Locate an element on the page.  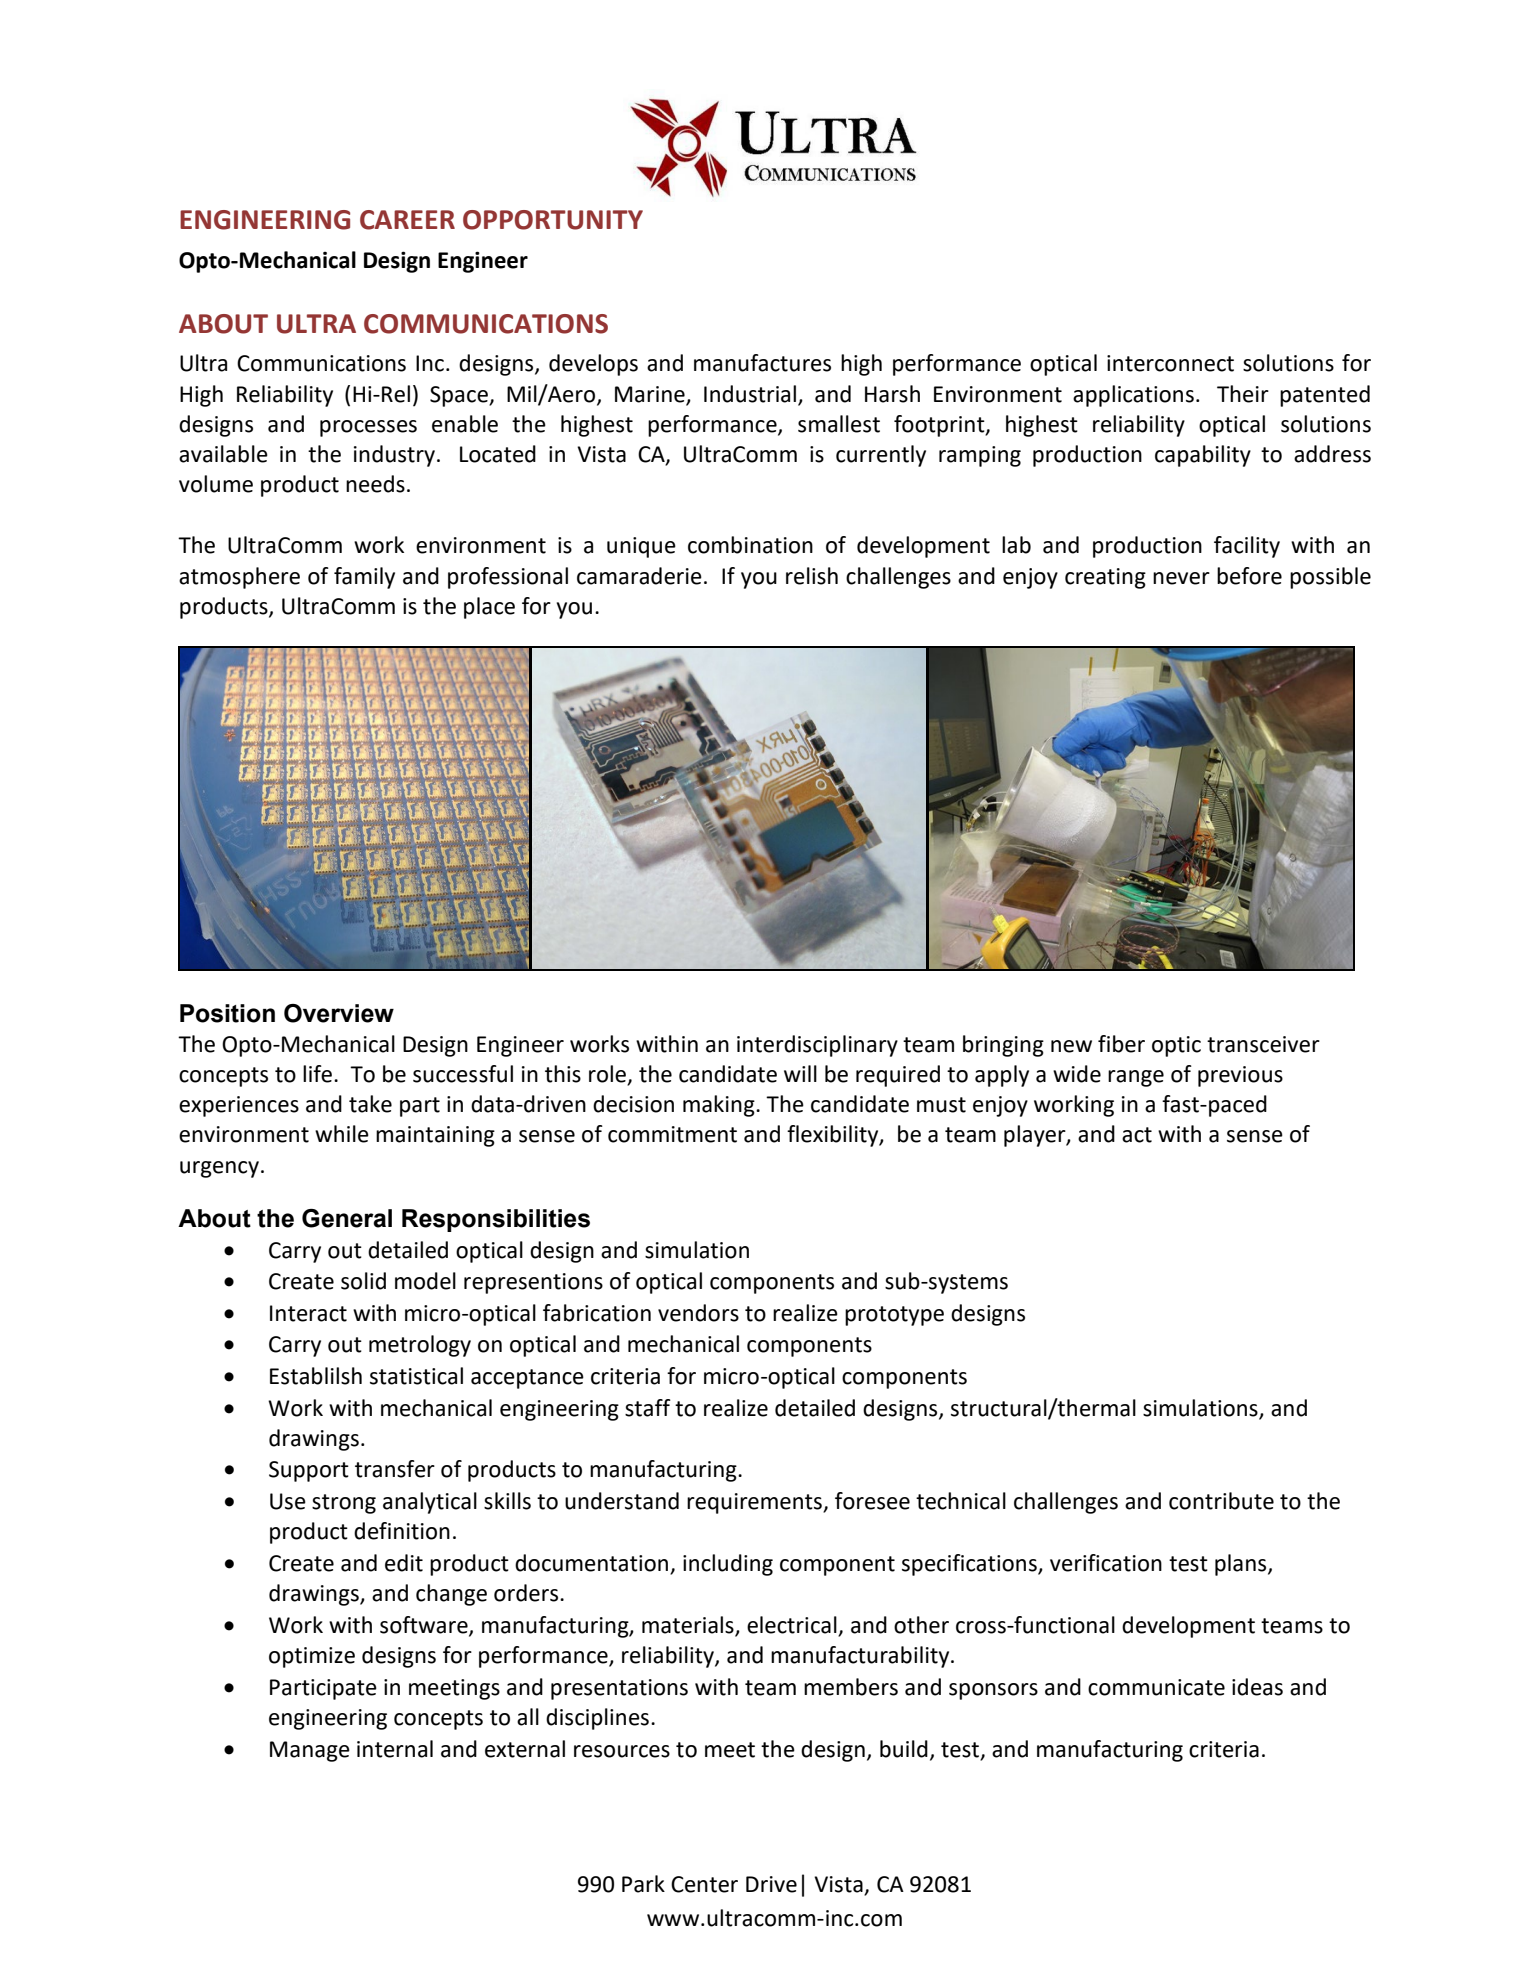
interconnect is located at coordinates (1170, 363).
